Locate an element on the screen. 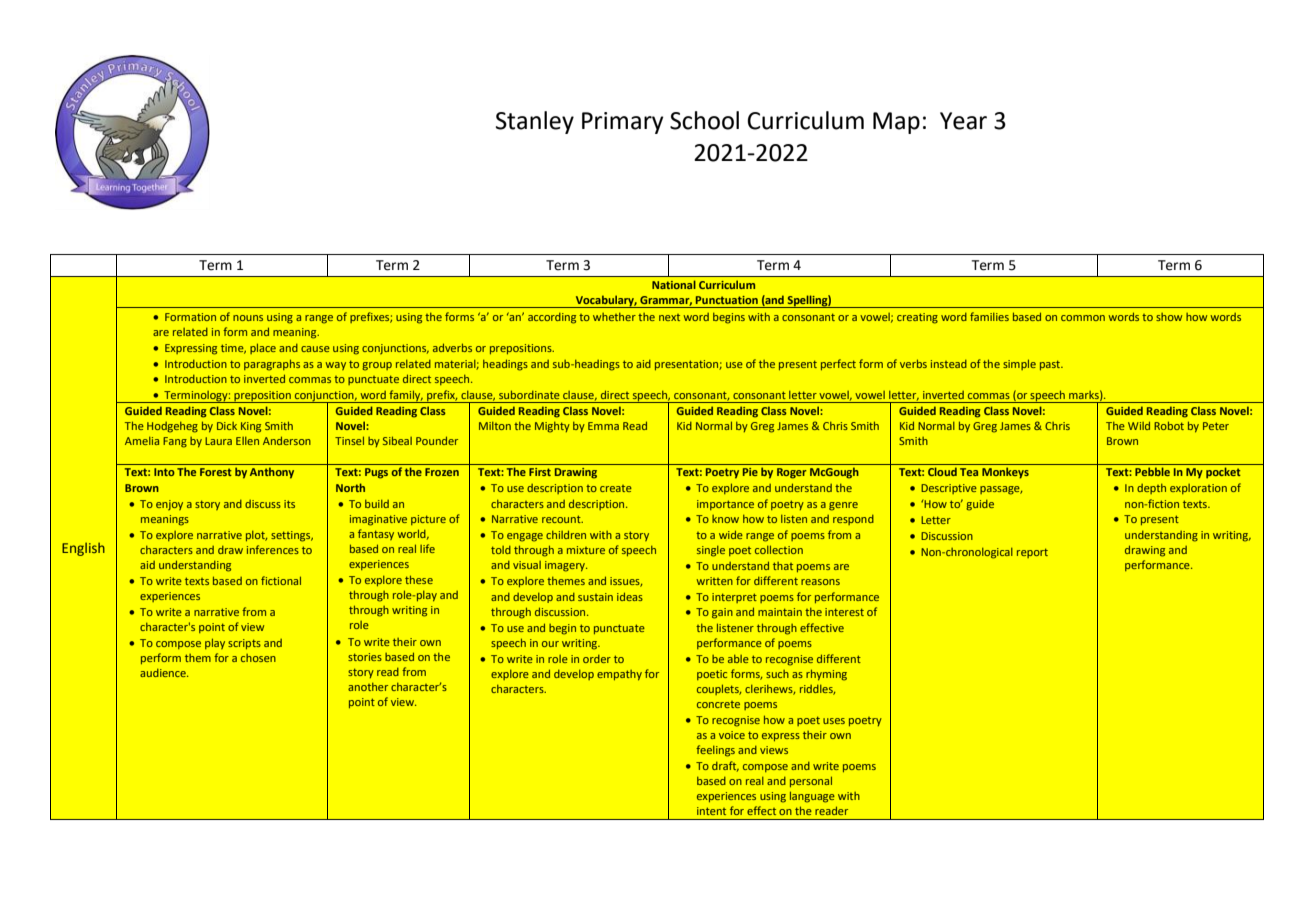 The width and height of the screenshot is (1309, 924). create is located at coordinates (616, 488).
